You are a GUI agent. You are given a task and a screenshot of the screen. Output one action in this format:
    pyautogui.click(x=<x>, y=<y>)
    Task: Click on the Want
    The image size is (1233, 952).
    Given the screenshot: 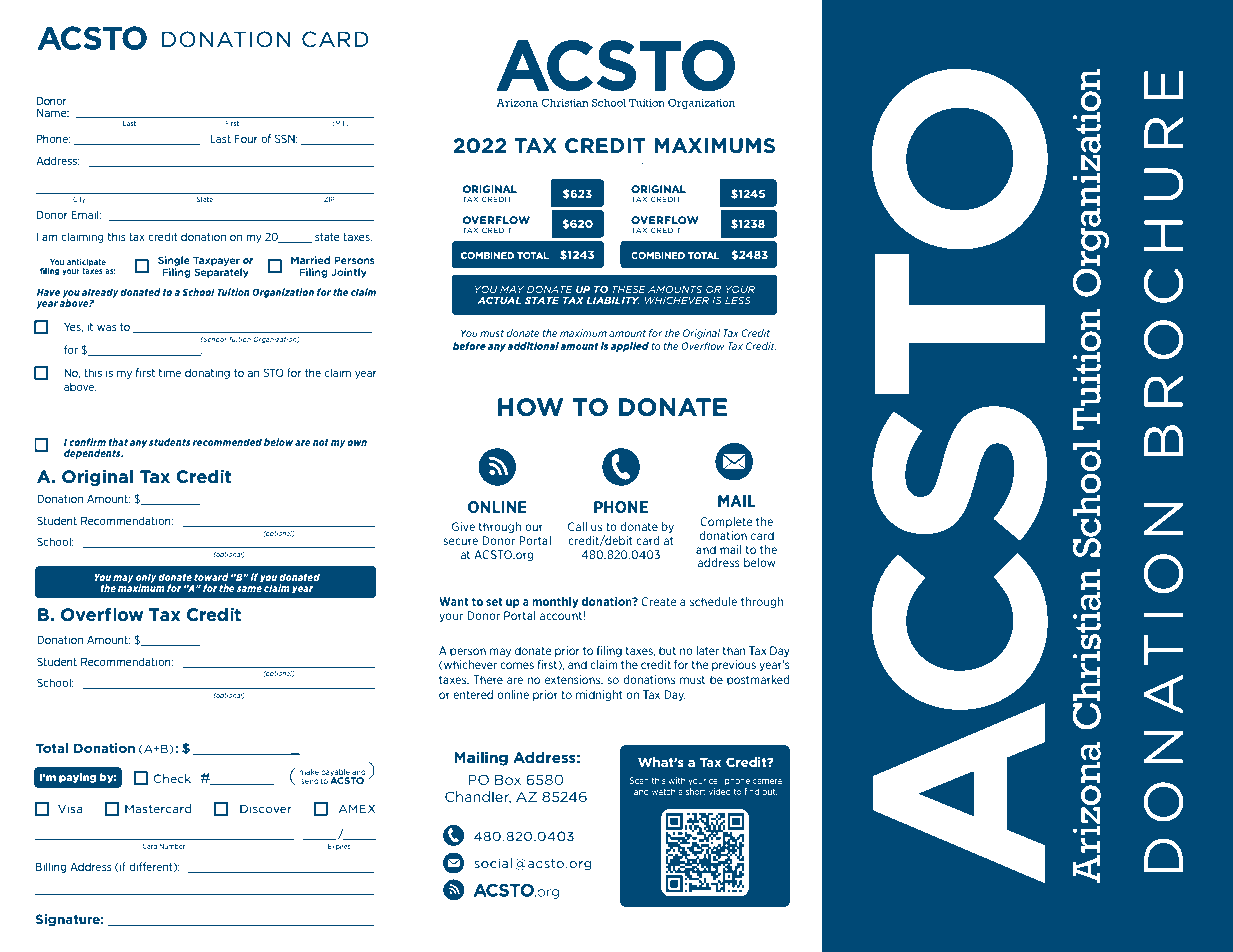 What is the action you would take?
    pyautogui.click(x=454, y=601)
